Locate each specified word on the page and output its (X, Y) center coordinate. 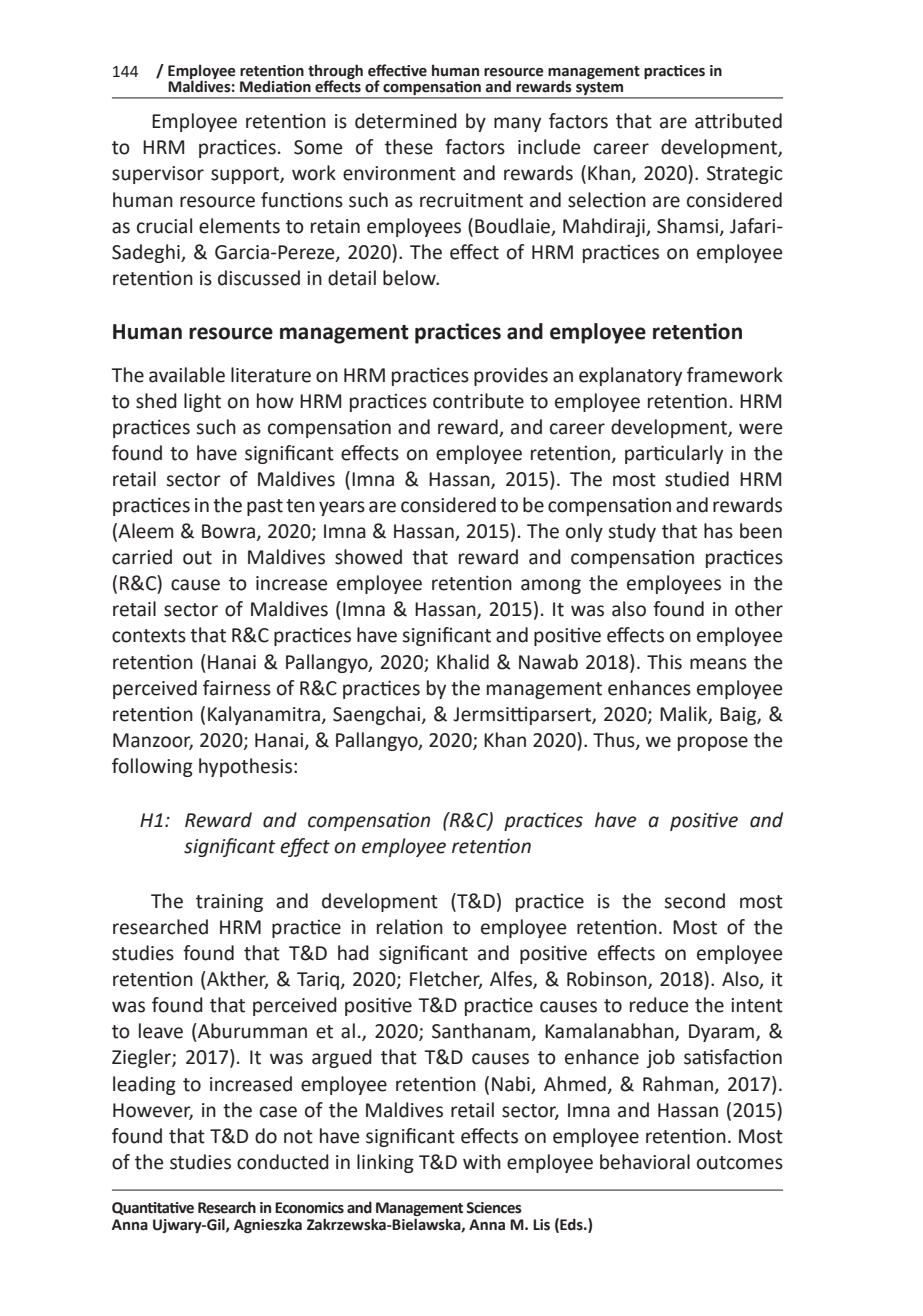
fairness (237, 688)
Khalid (463, 662)
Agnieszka (268, 1225)
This (664, 662)
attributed (738, 121)
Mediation (275, 86)
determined (406, 121)
